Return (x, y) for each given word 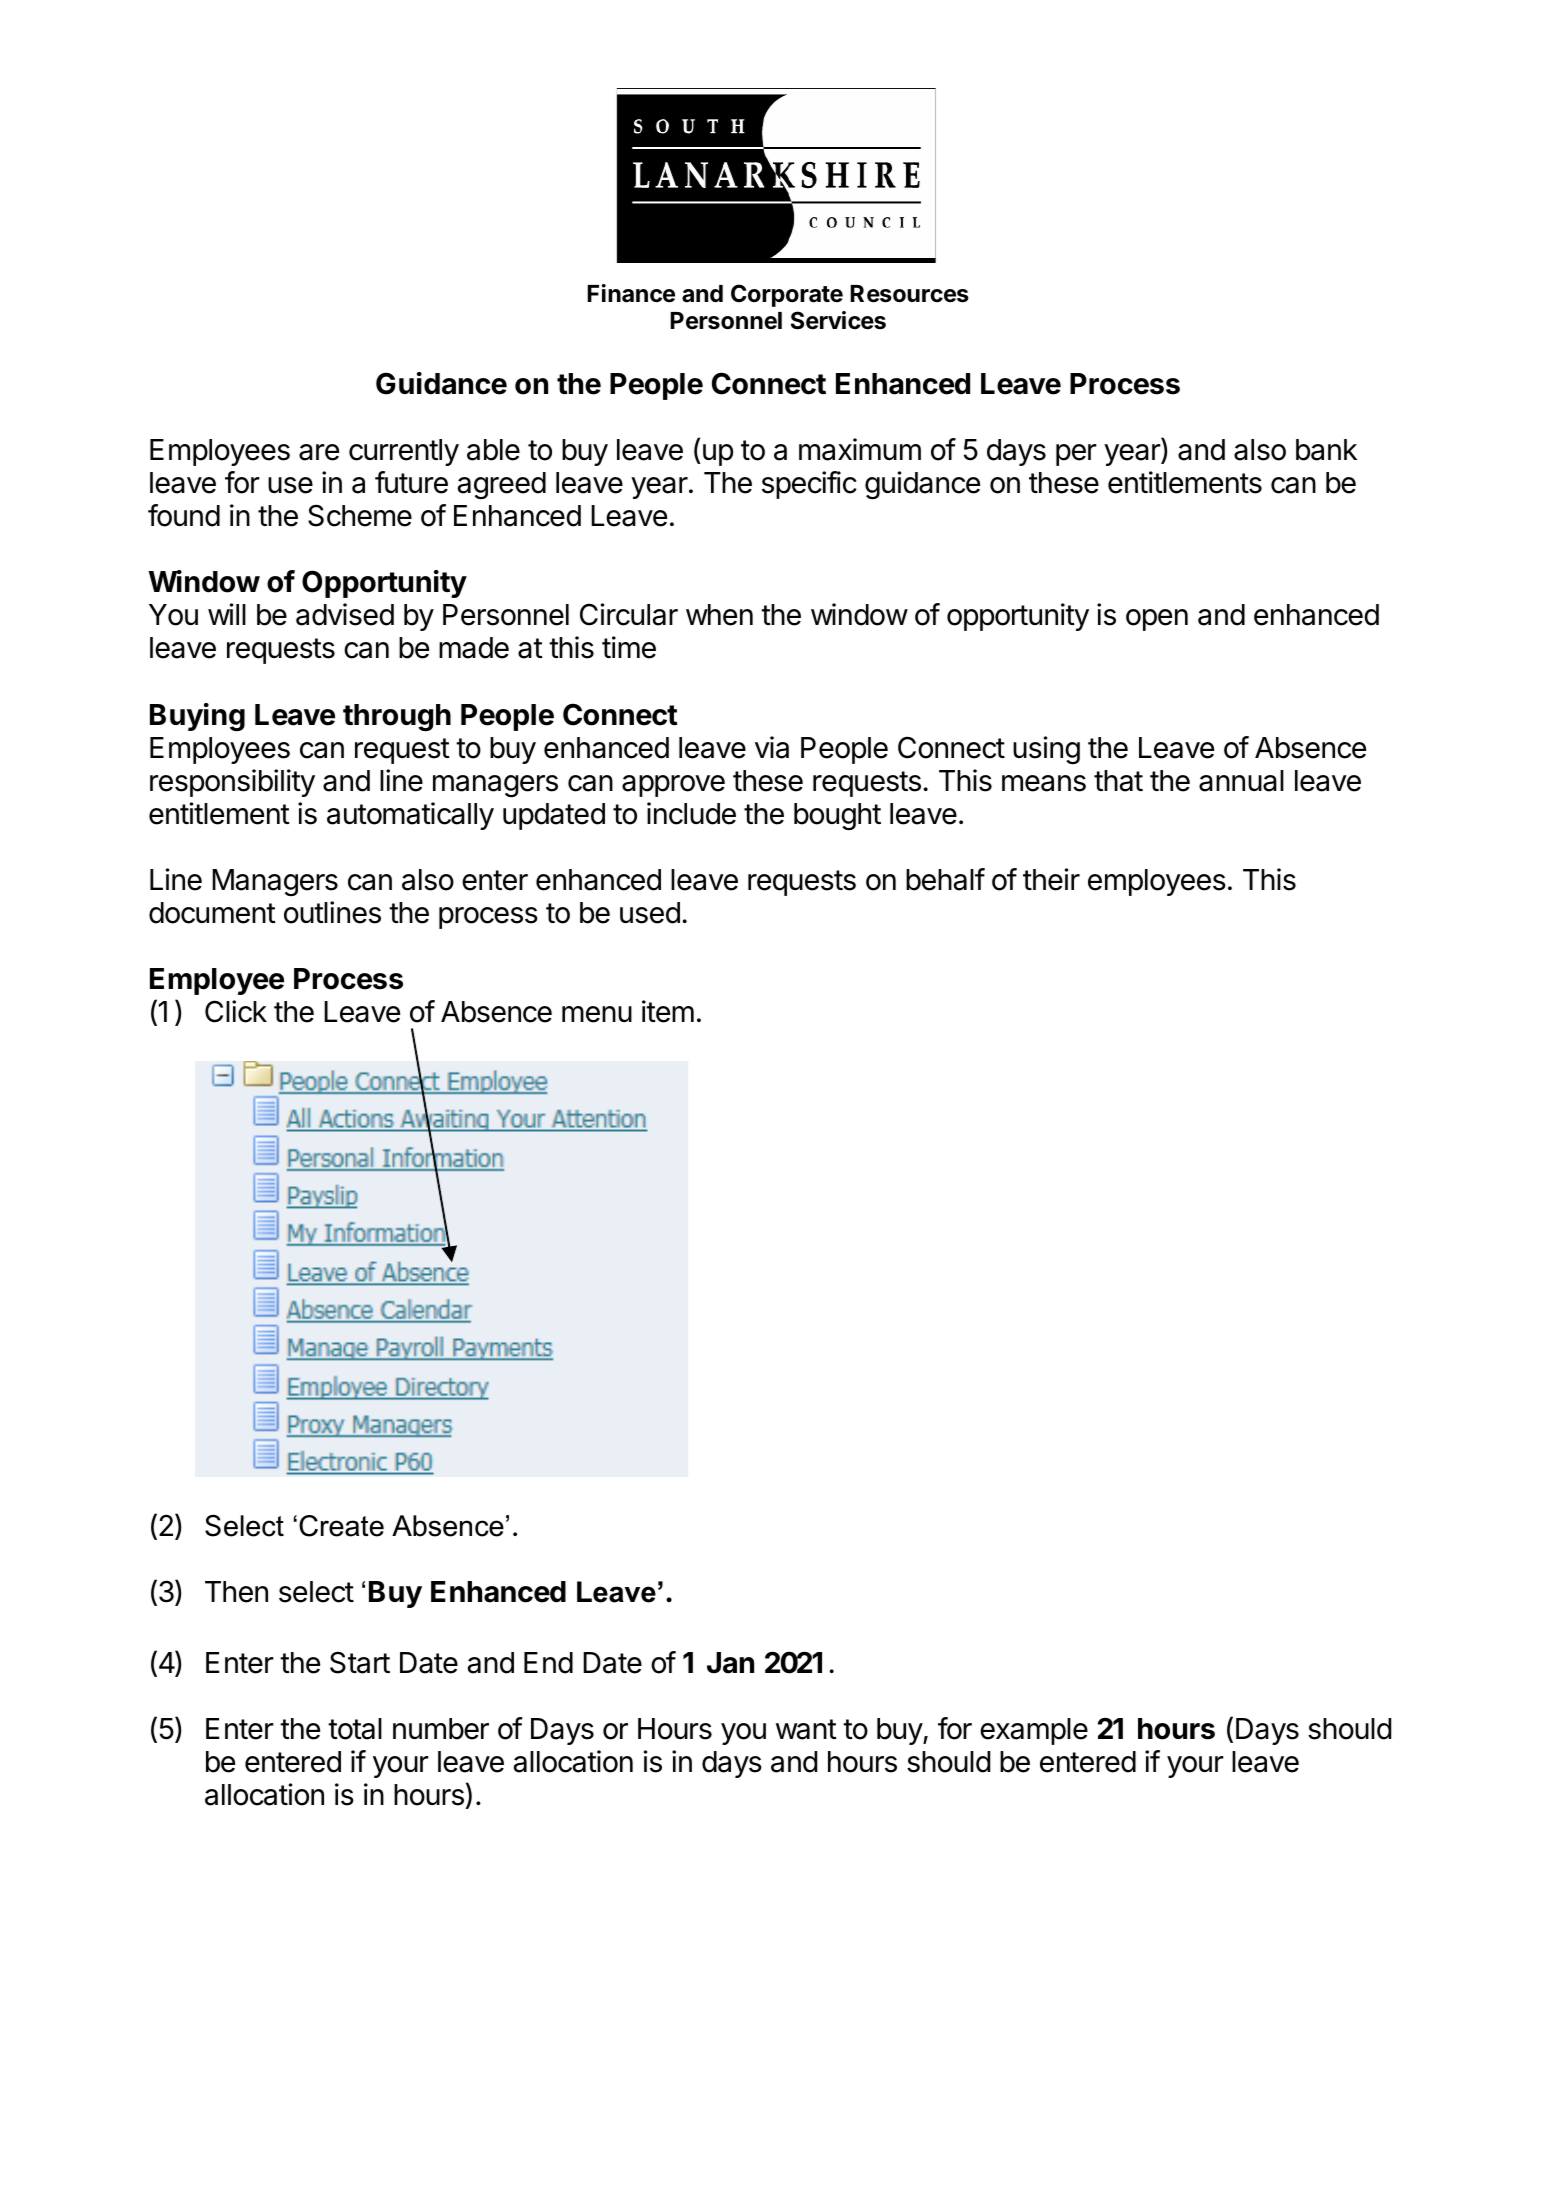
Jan (730, 1663)
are (319, 452)
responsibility (232, 783)
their (1051, 879)
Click (236, 1011)
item (668, 1011)
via (772, 747)
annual (1241, 781)
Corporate (787, 295)
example (1034, 1731)
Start (360, 1662)
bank (1326, 450)
